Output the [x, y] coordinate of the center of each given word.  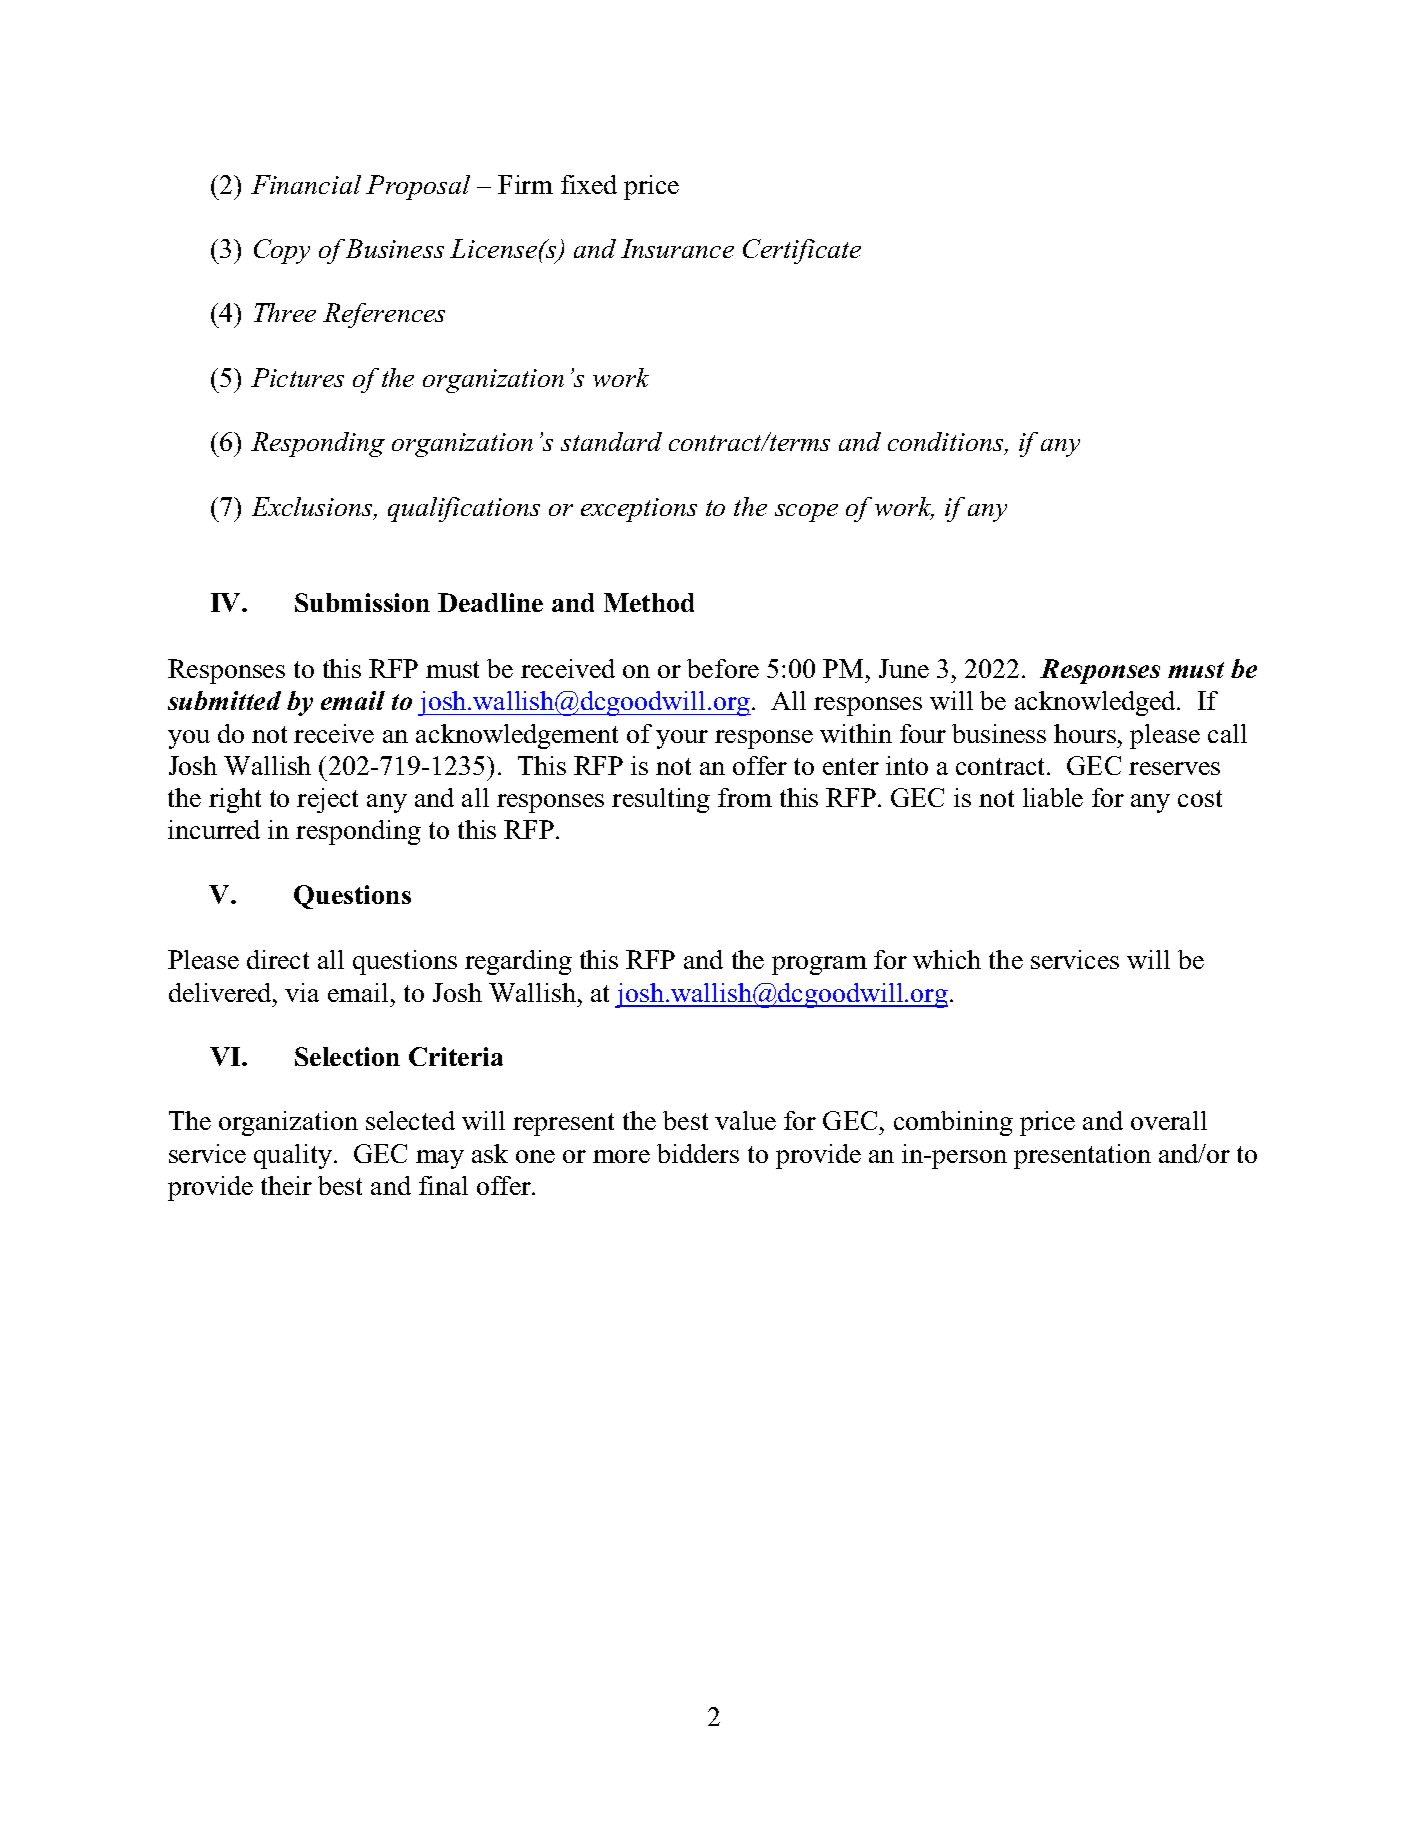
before [723, 668]
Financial [306, 184]
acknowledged [1097, 703]
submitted [224, 700]
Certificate [802, 251]
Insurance [677, 248]
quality [293, 1156]
